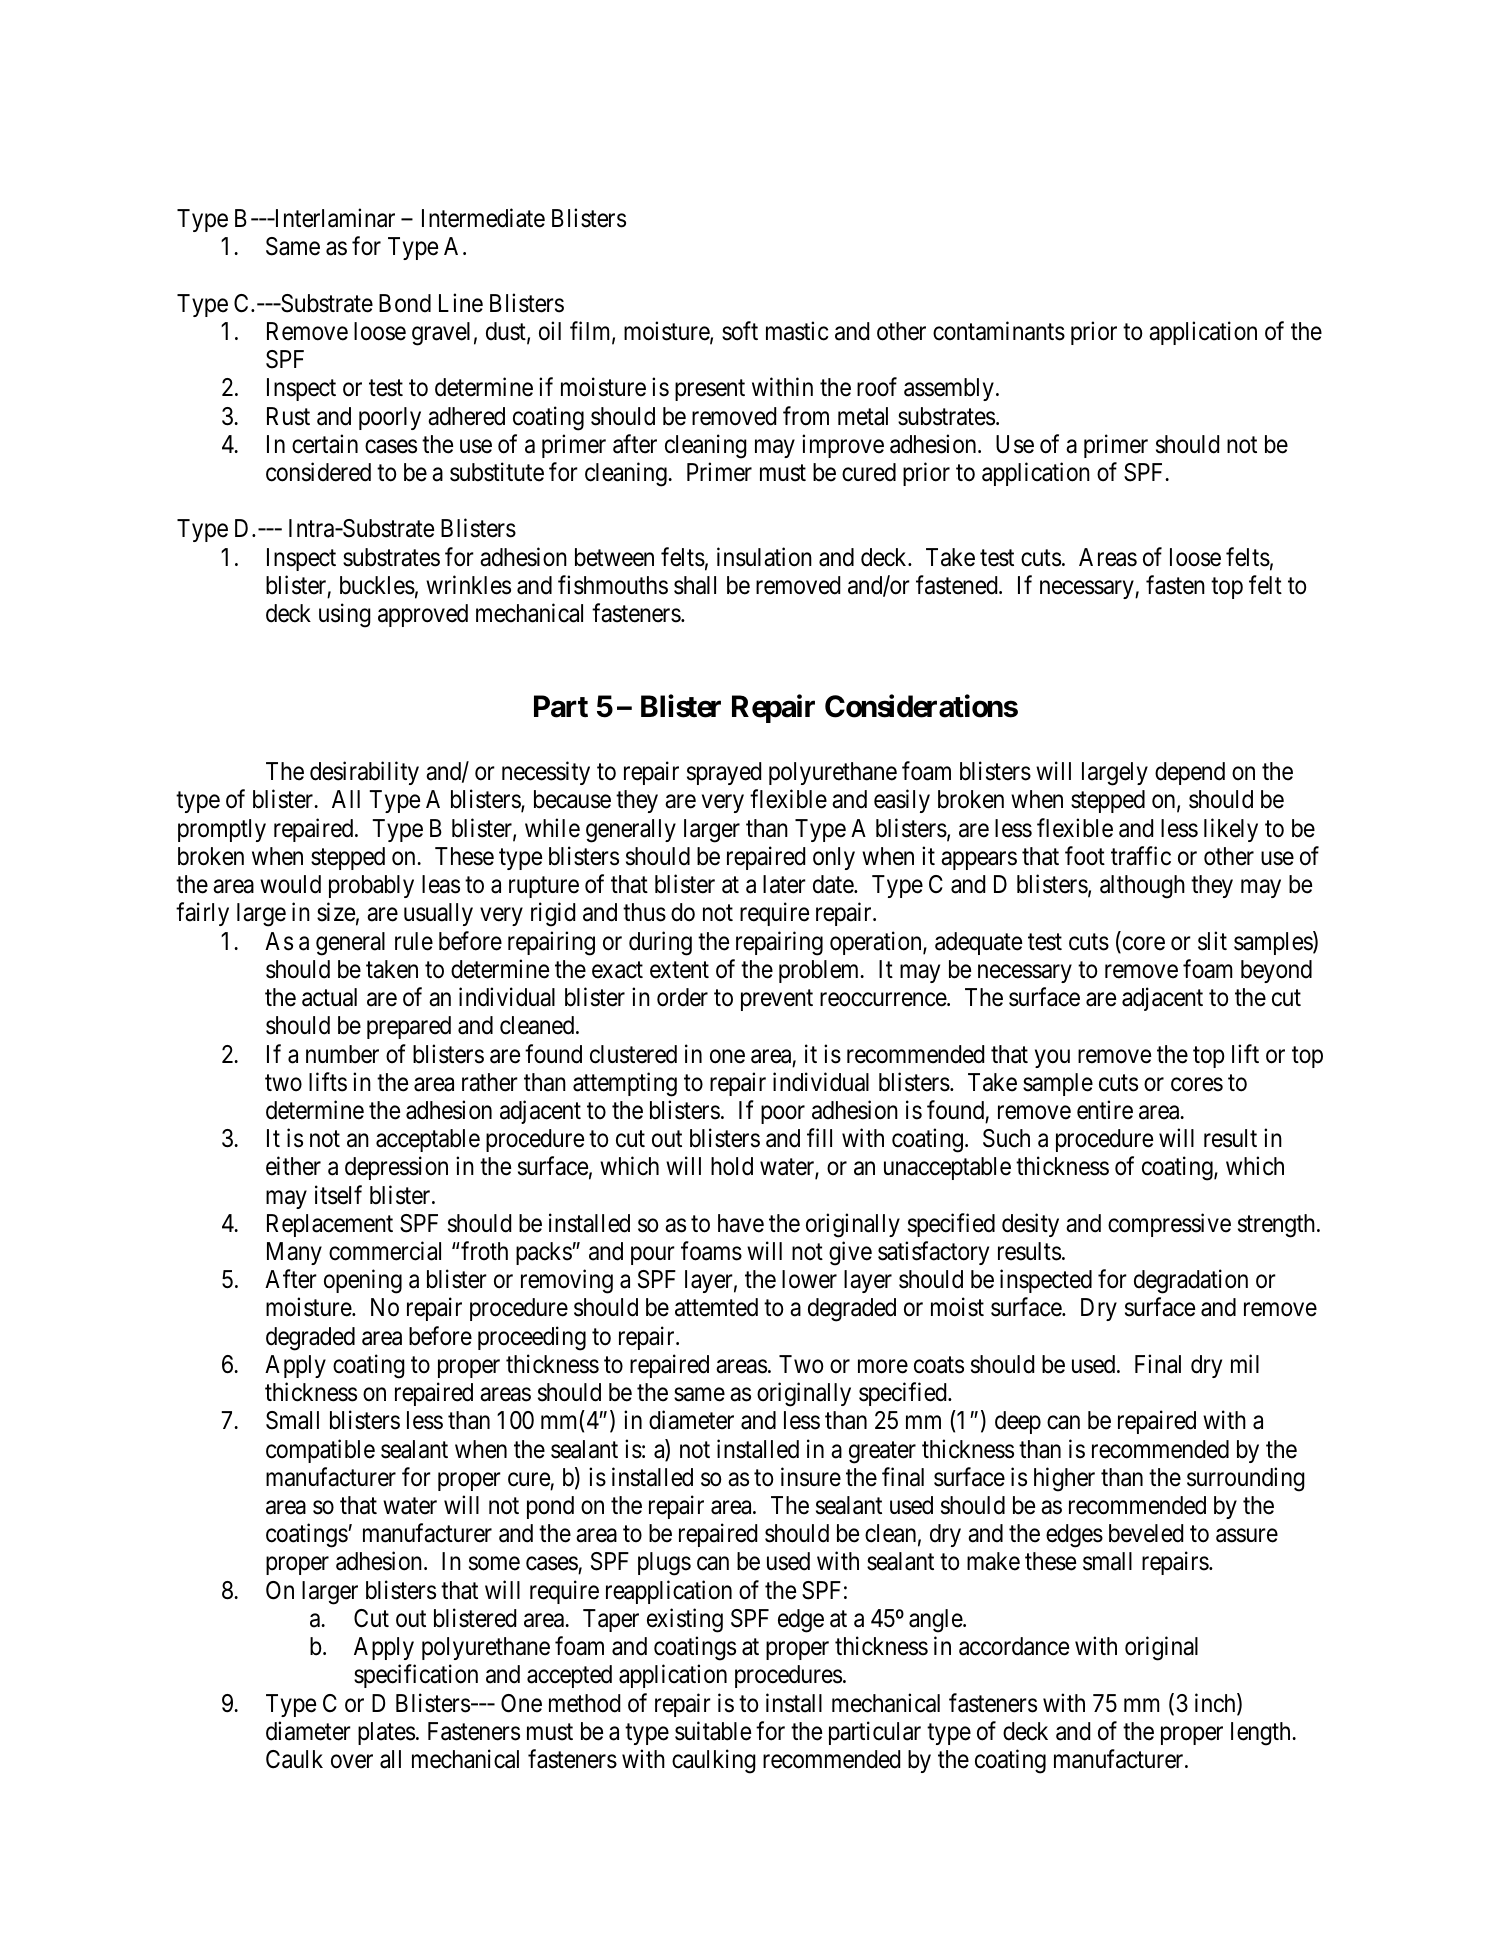 This document has width=1502, height=1944. Describe the element at coordinates (740, 331) in the document. I see `soft` at that location.
